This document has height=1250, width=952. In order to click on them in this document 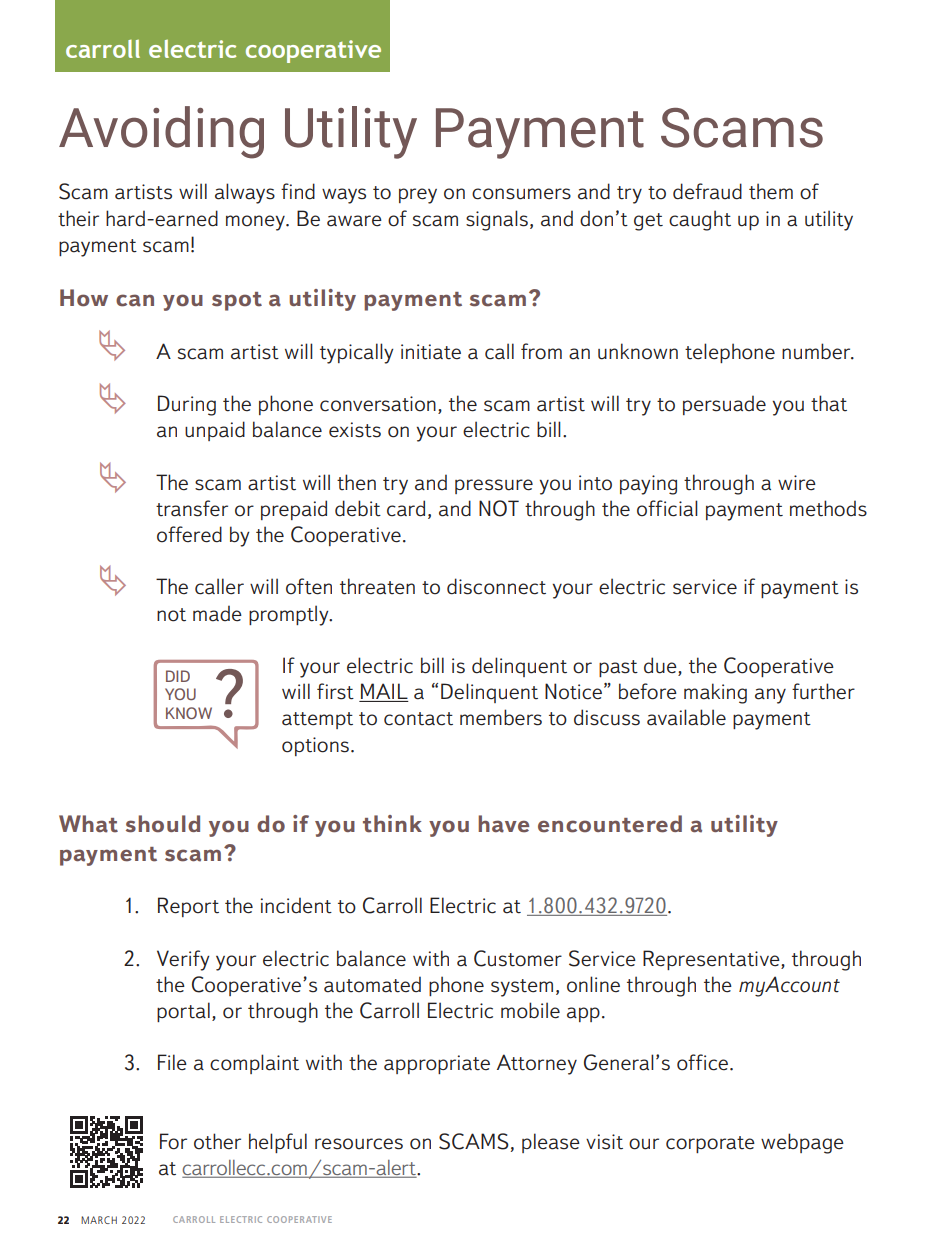, I will do `click(771, 191)`.
